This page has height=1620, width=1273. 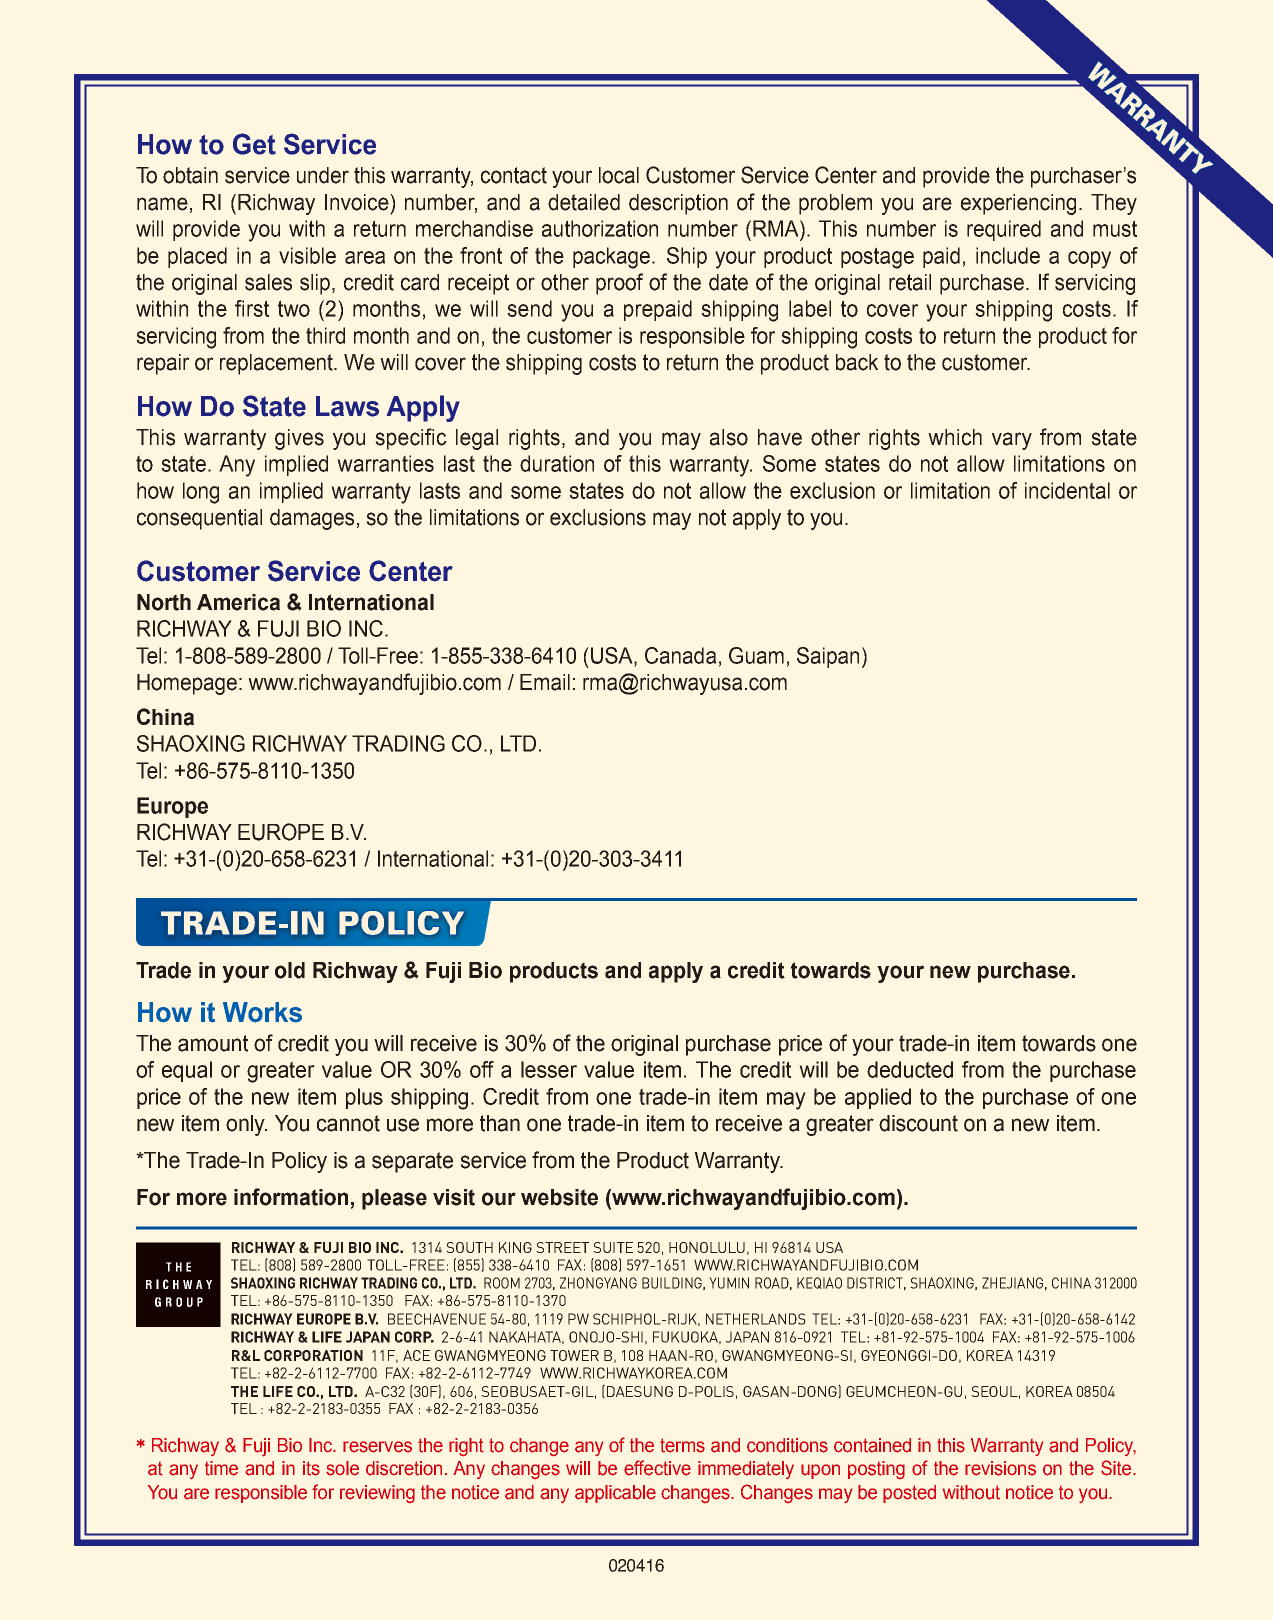 I want to click on experiencing, so click(x=1018, y=204).
